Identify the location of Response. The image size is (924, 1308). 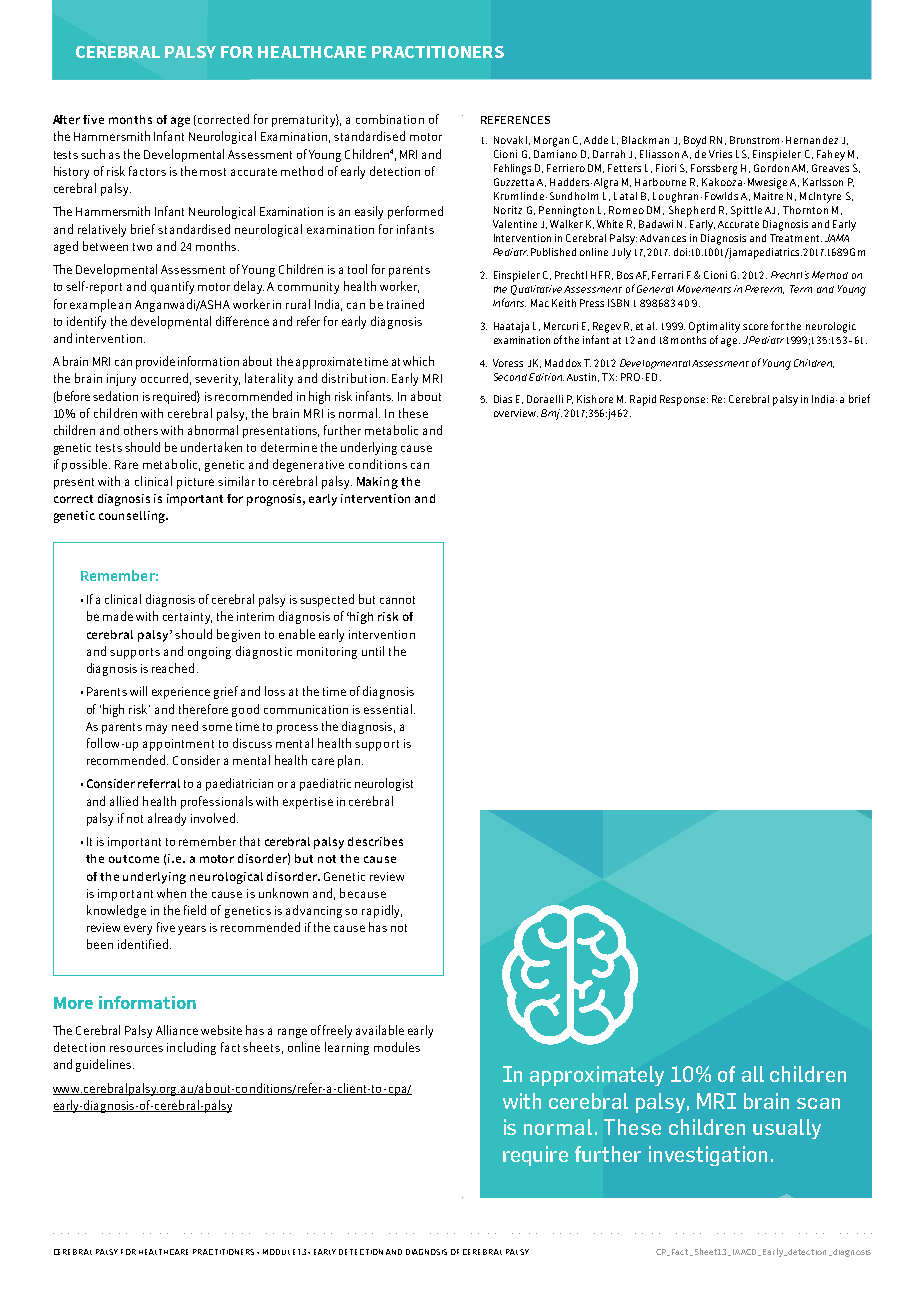
(684, 400).
